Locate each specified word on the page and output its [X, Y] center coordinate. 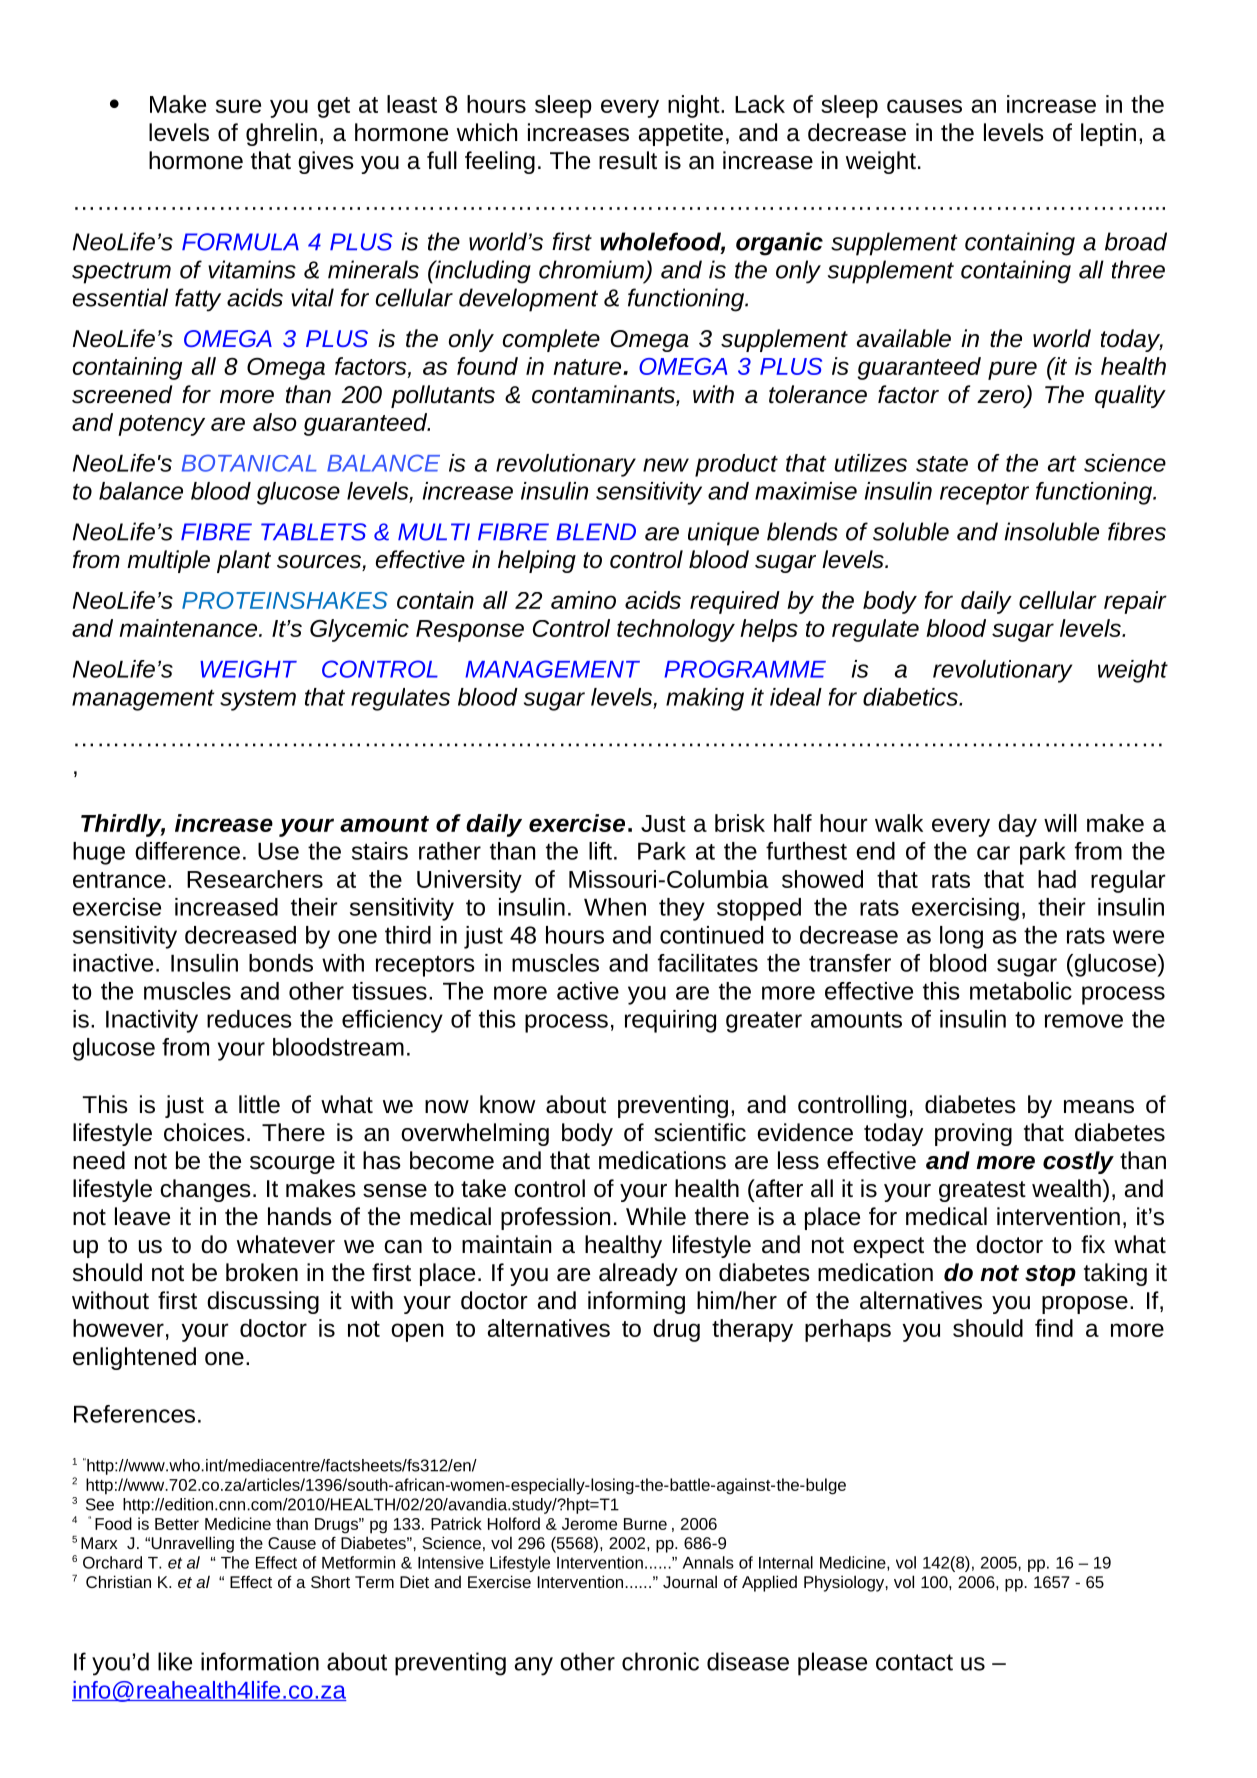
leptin [1108, 134]
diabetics [911, 697]
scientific [700, 1132]
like [175, 1661]
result [628, 160]
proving [973, 1134]
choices [204, 1132]
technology [676, 630]
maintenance [189, 628]
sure [238, 106]
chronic [660, 1661]
